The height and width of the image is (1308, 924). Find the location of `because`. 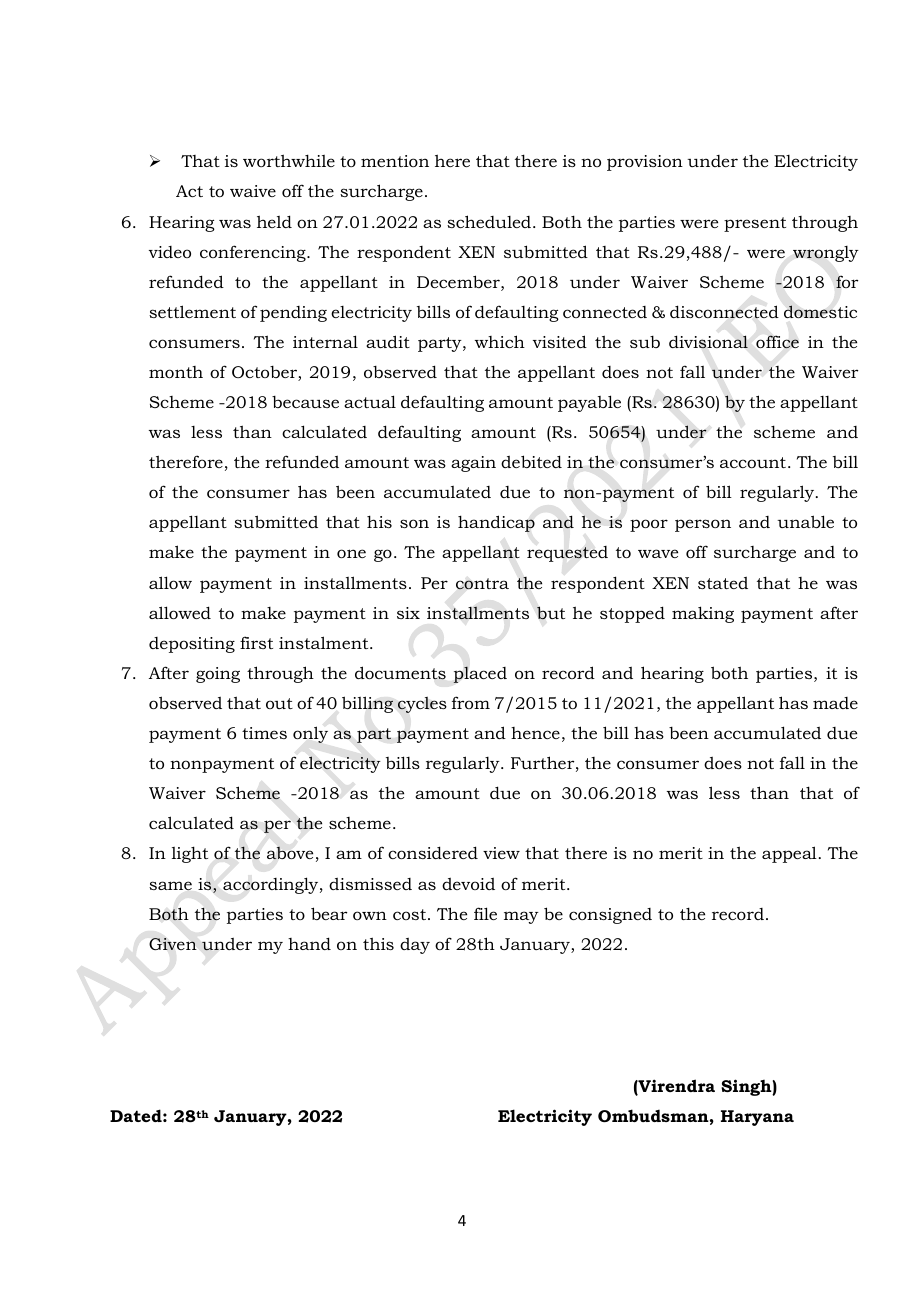

because is located at coordinates (305, 402).
